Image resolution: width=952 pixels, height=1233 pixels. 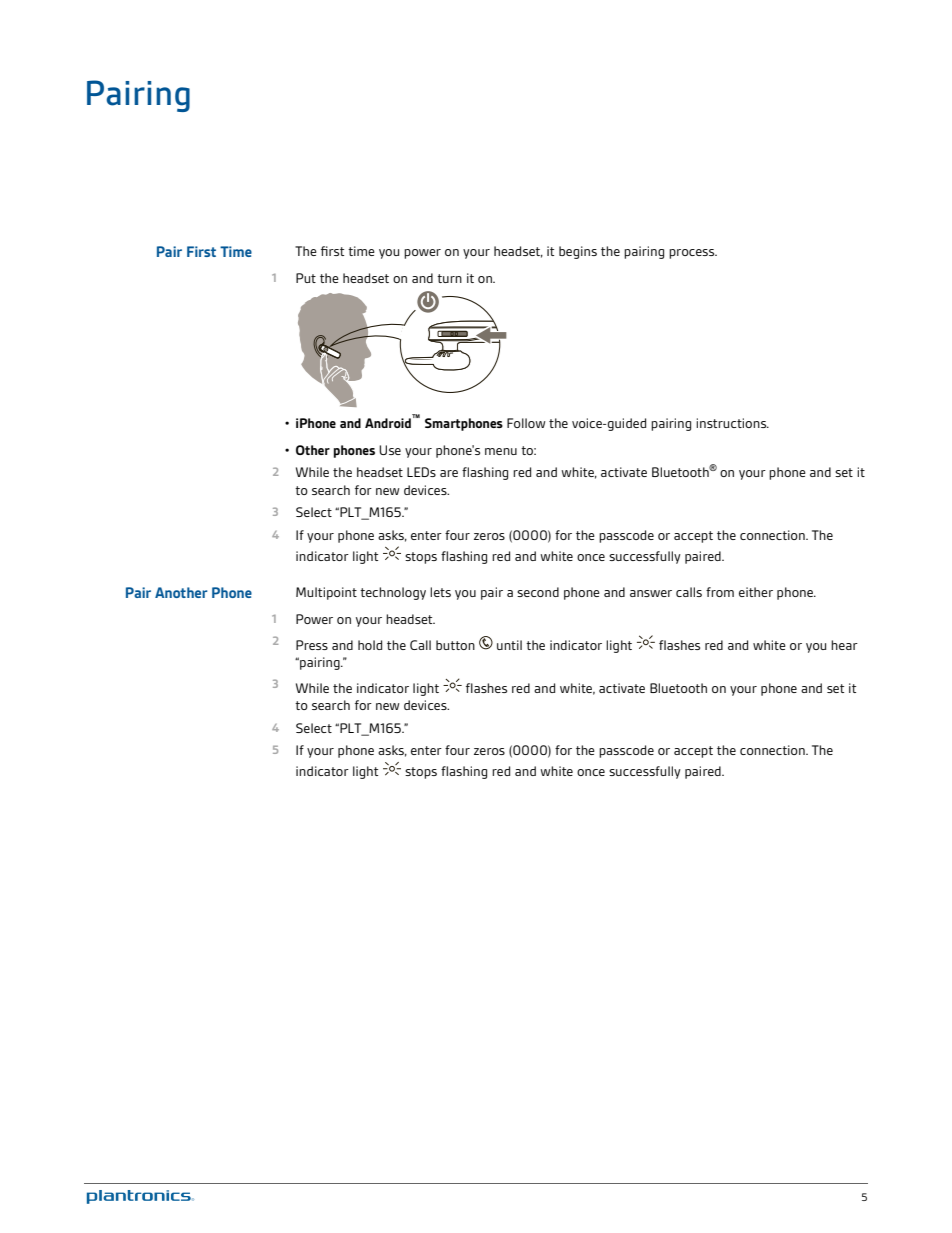 What do you see at coordinates (509, 645) in the screenshot?
I see `until` at bounding box center [509, 645].
